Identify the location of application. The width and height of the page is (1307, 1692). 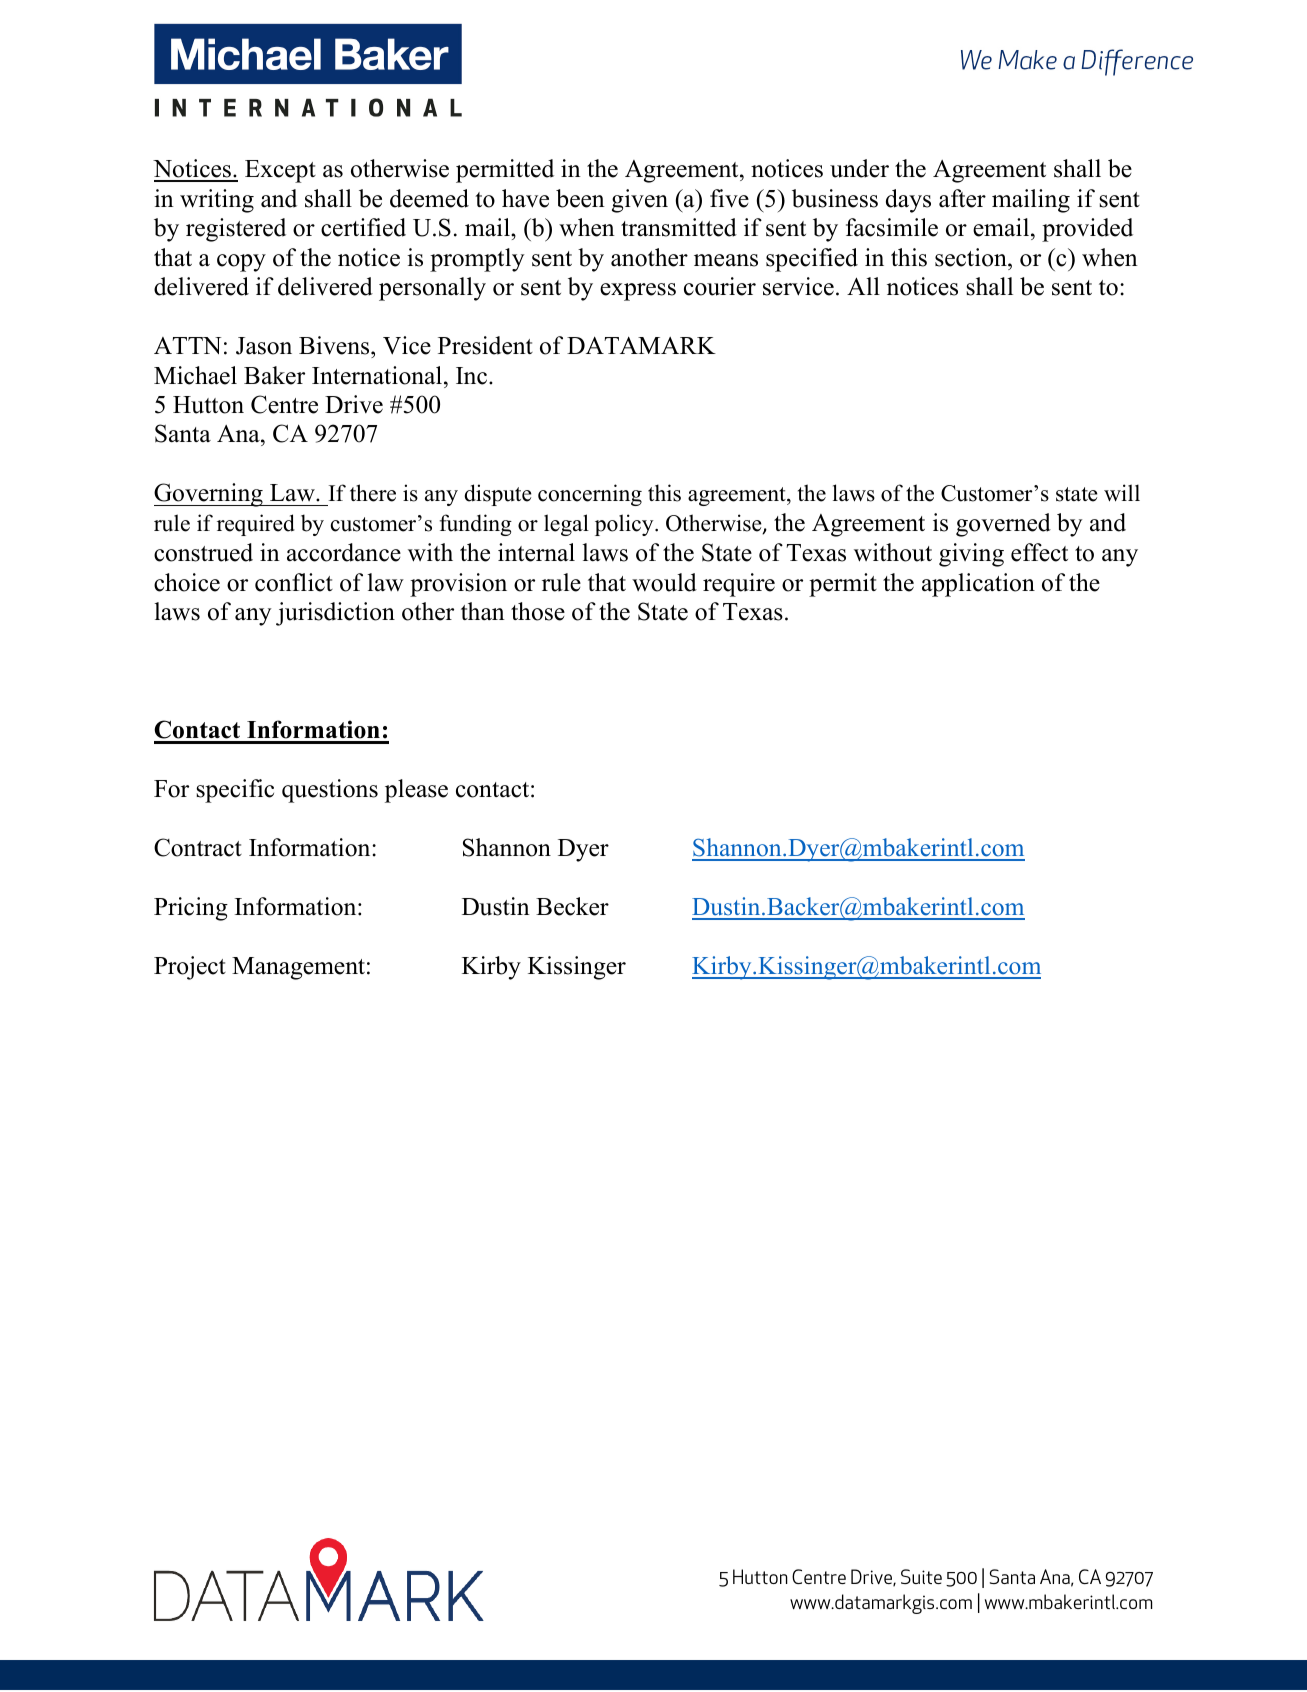
(978, 585).
